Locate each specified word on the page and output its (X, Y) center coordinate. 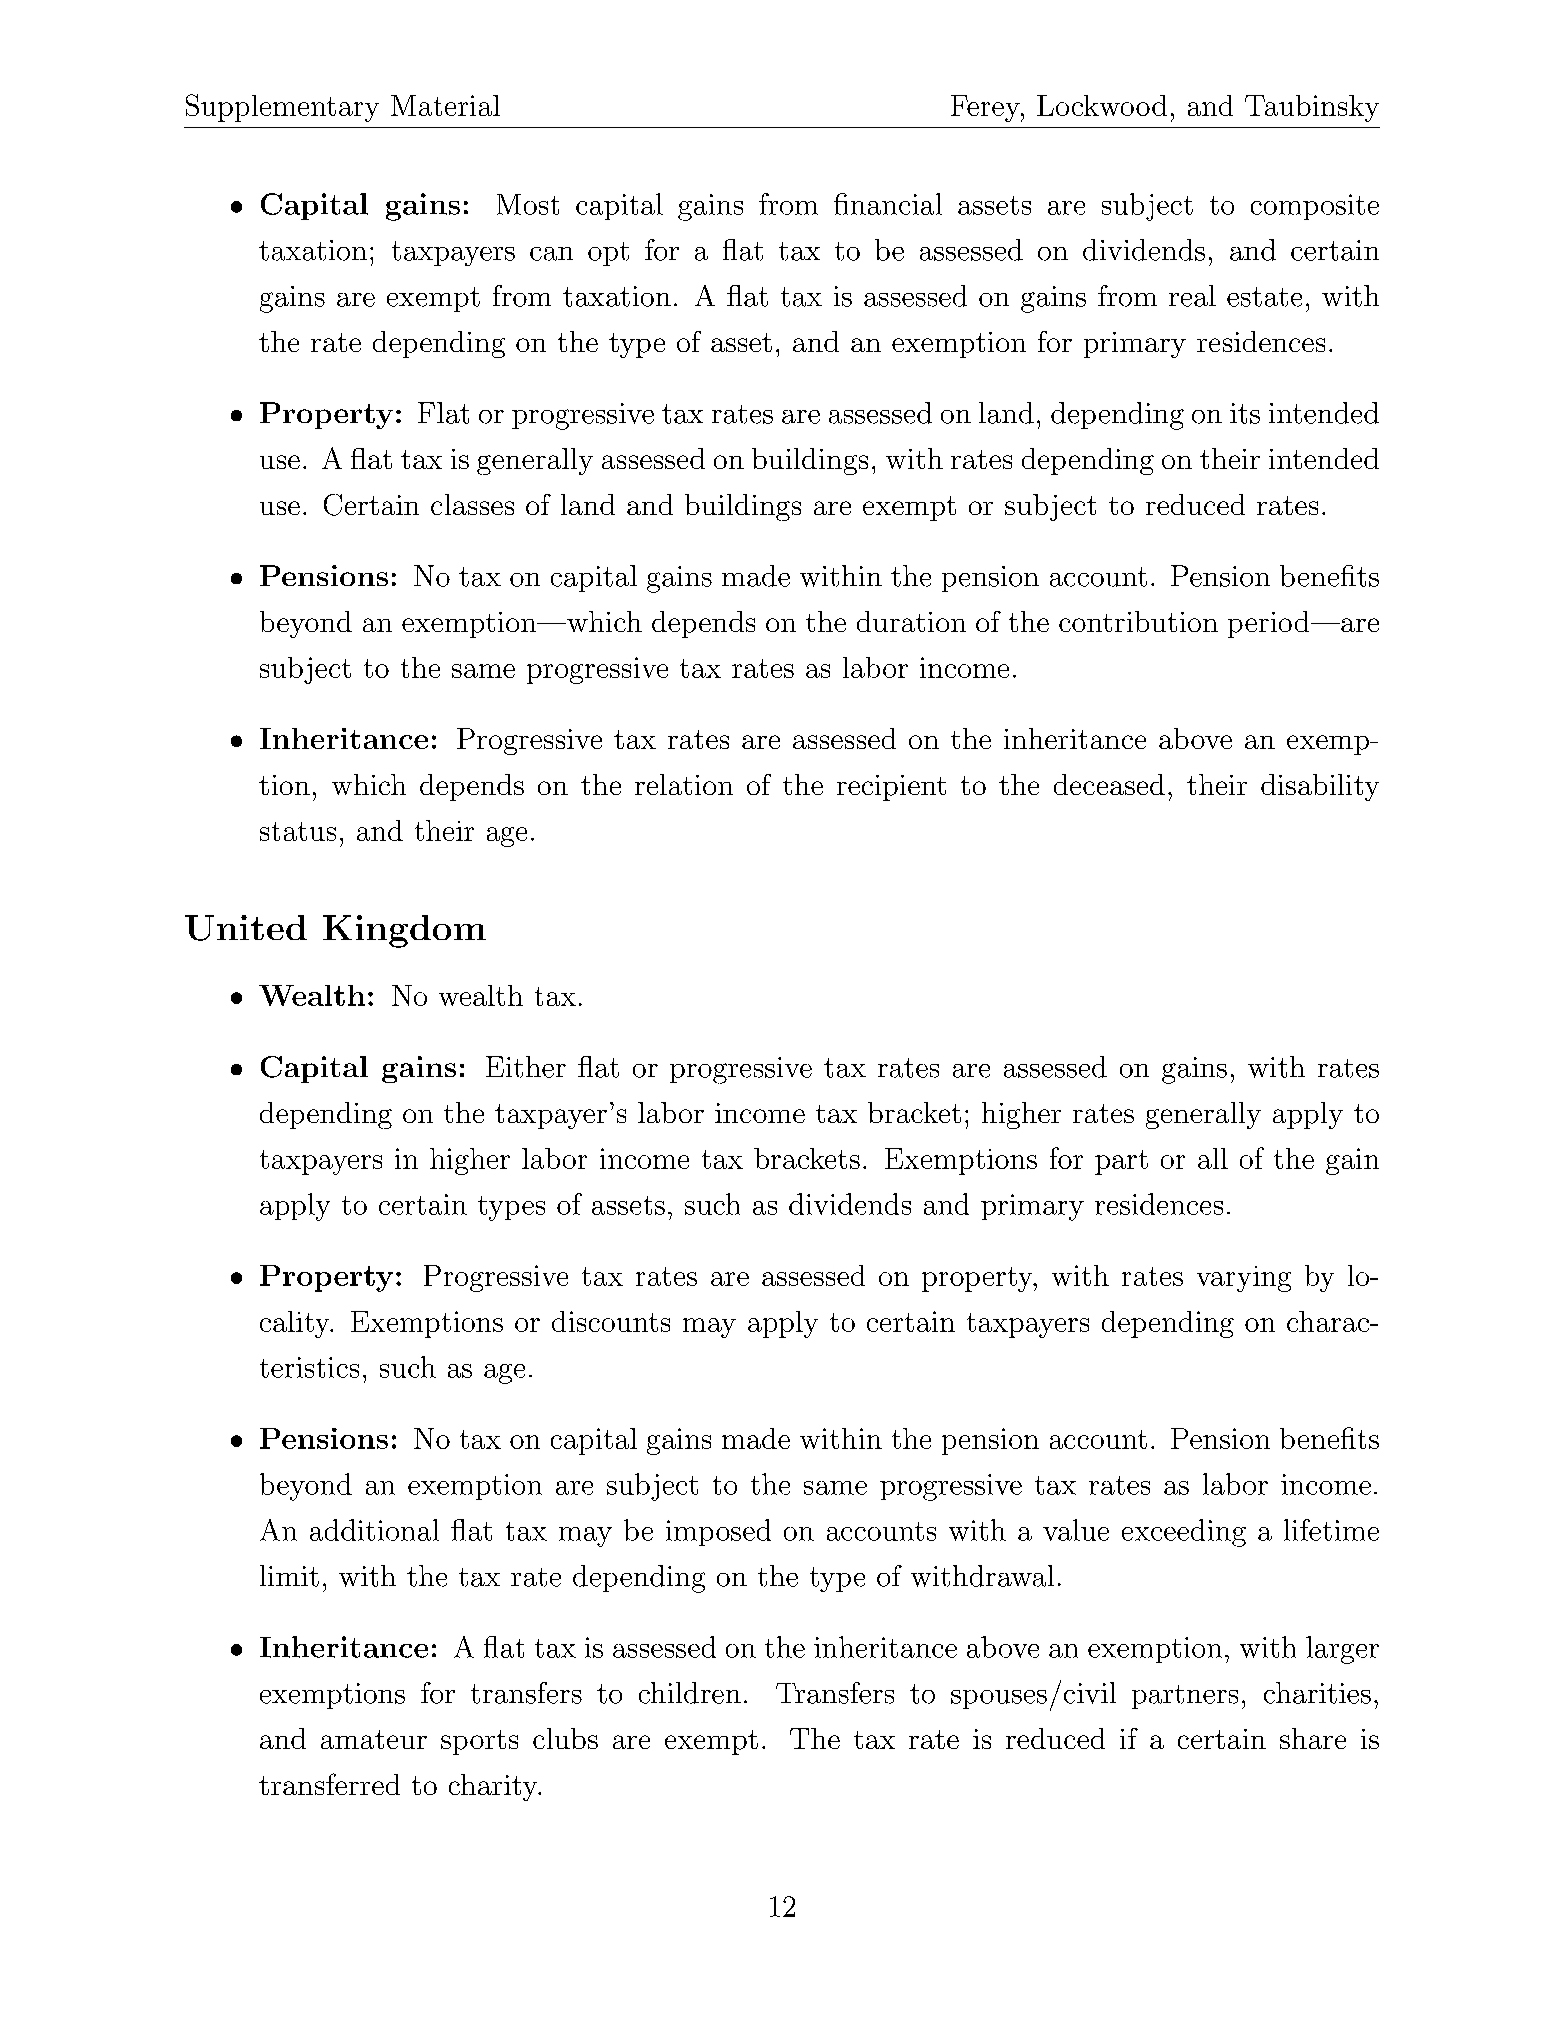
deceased (1109, 784)
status (298, 831)
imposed (718, 1532)
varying (1244, 1279)
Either (526, 1067)
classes (472, 504)
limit (289, 1576)
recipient (891, 788)
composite (1315, 207)
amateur (374, 1739)
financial (888, 204)
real (1192, 296)
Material (445, 105)
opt (608, 254)
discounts (611, 1321)
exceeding (1184, 1533)
